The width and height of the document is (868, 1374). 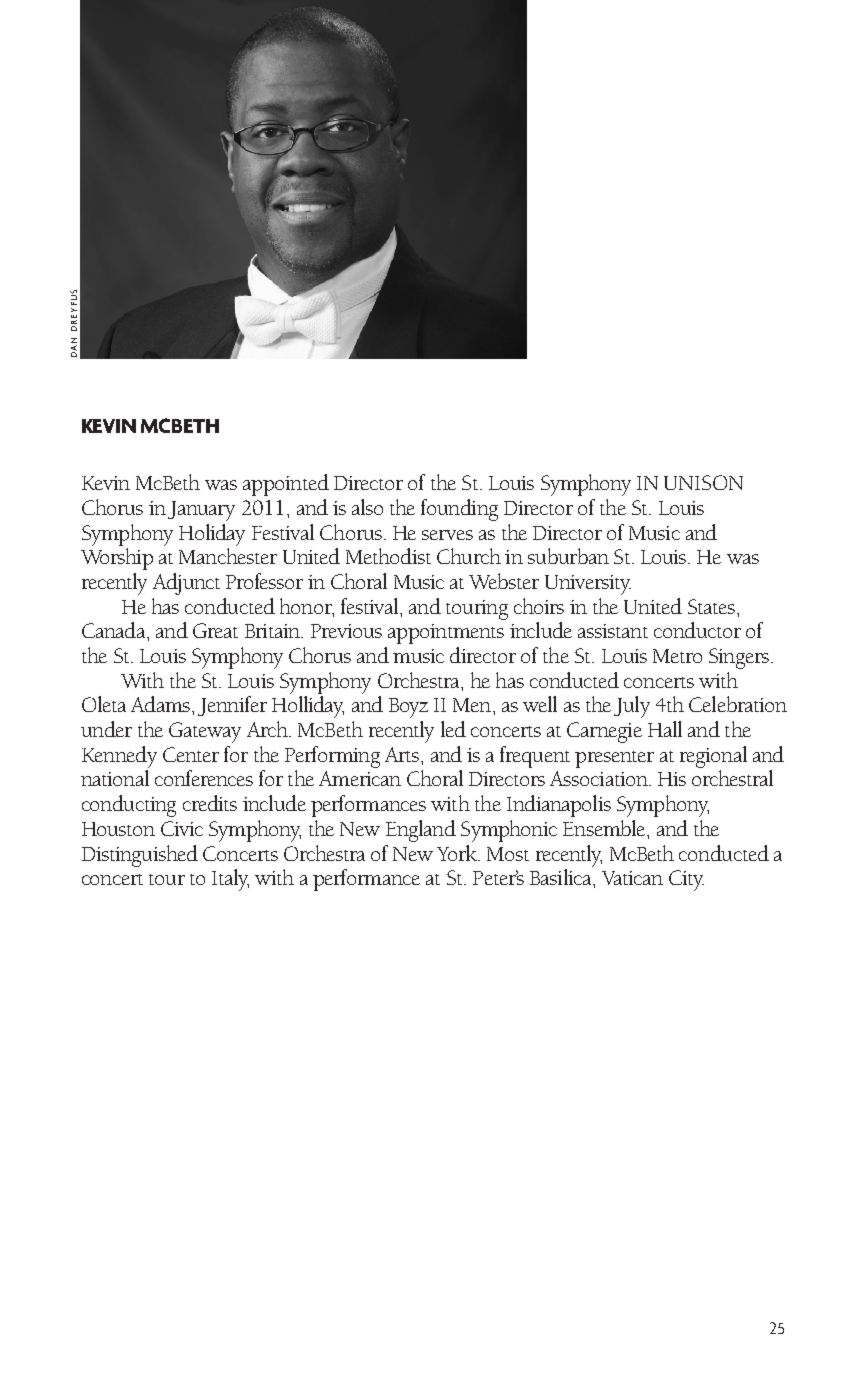 I want to click on University, so click(x=588, y=585).
